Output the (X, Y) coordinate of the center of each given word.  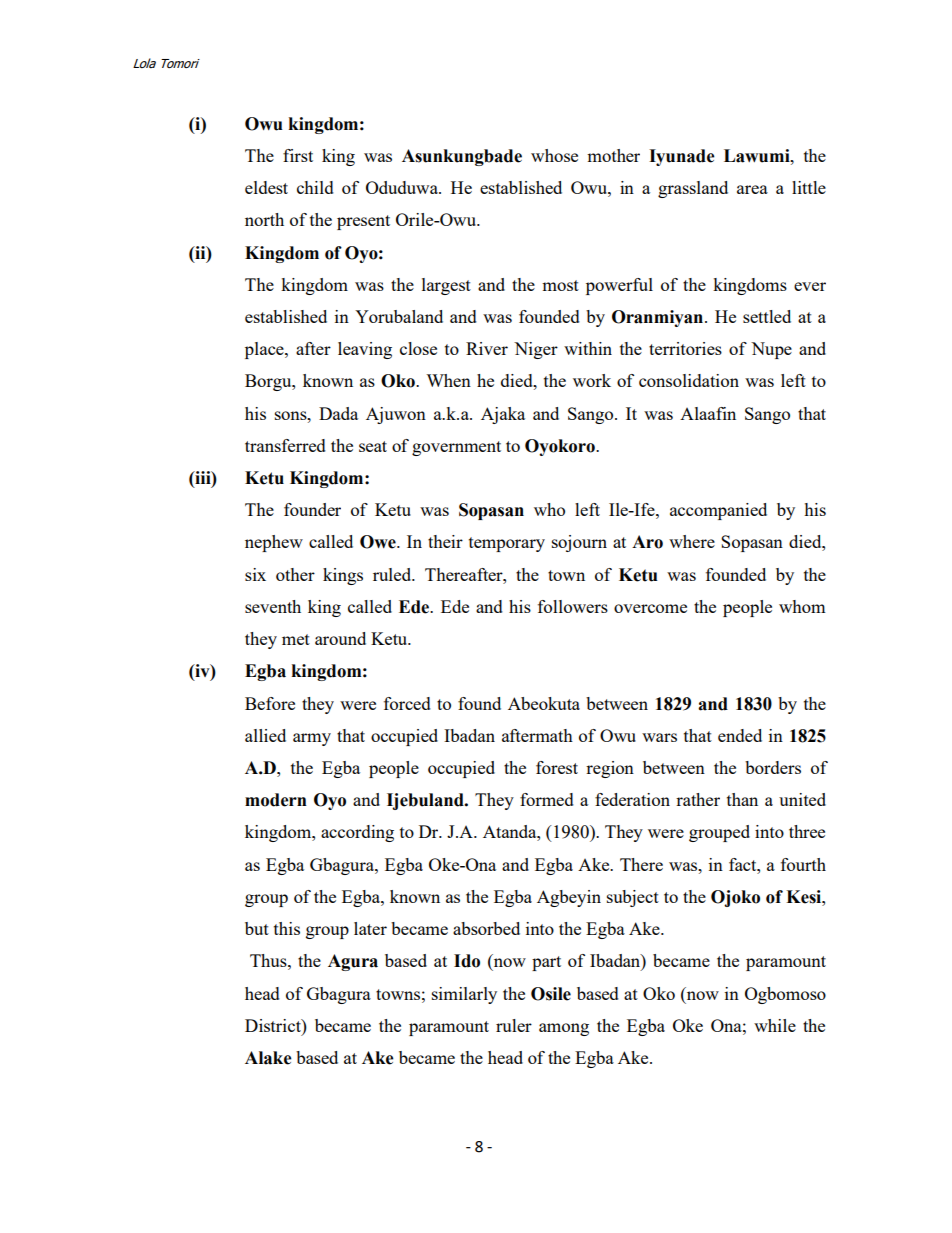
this (287, 928)
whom (802, 606)
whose (554, 155)
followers (573, 606)
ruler (514, 1025)
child (315, 187)
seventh (273, 606)
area (752, 189)
